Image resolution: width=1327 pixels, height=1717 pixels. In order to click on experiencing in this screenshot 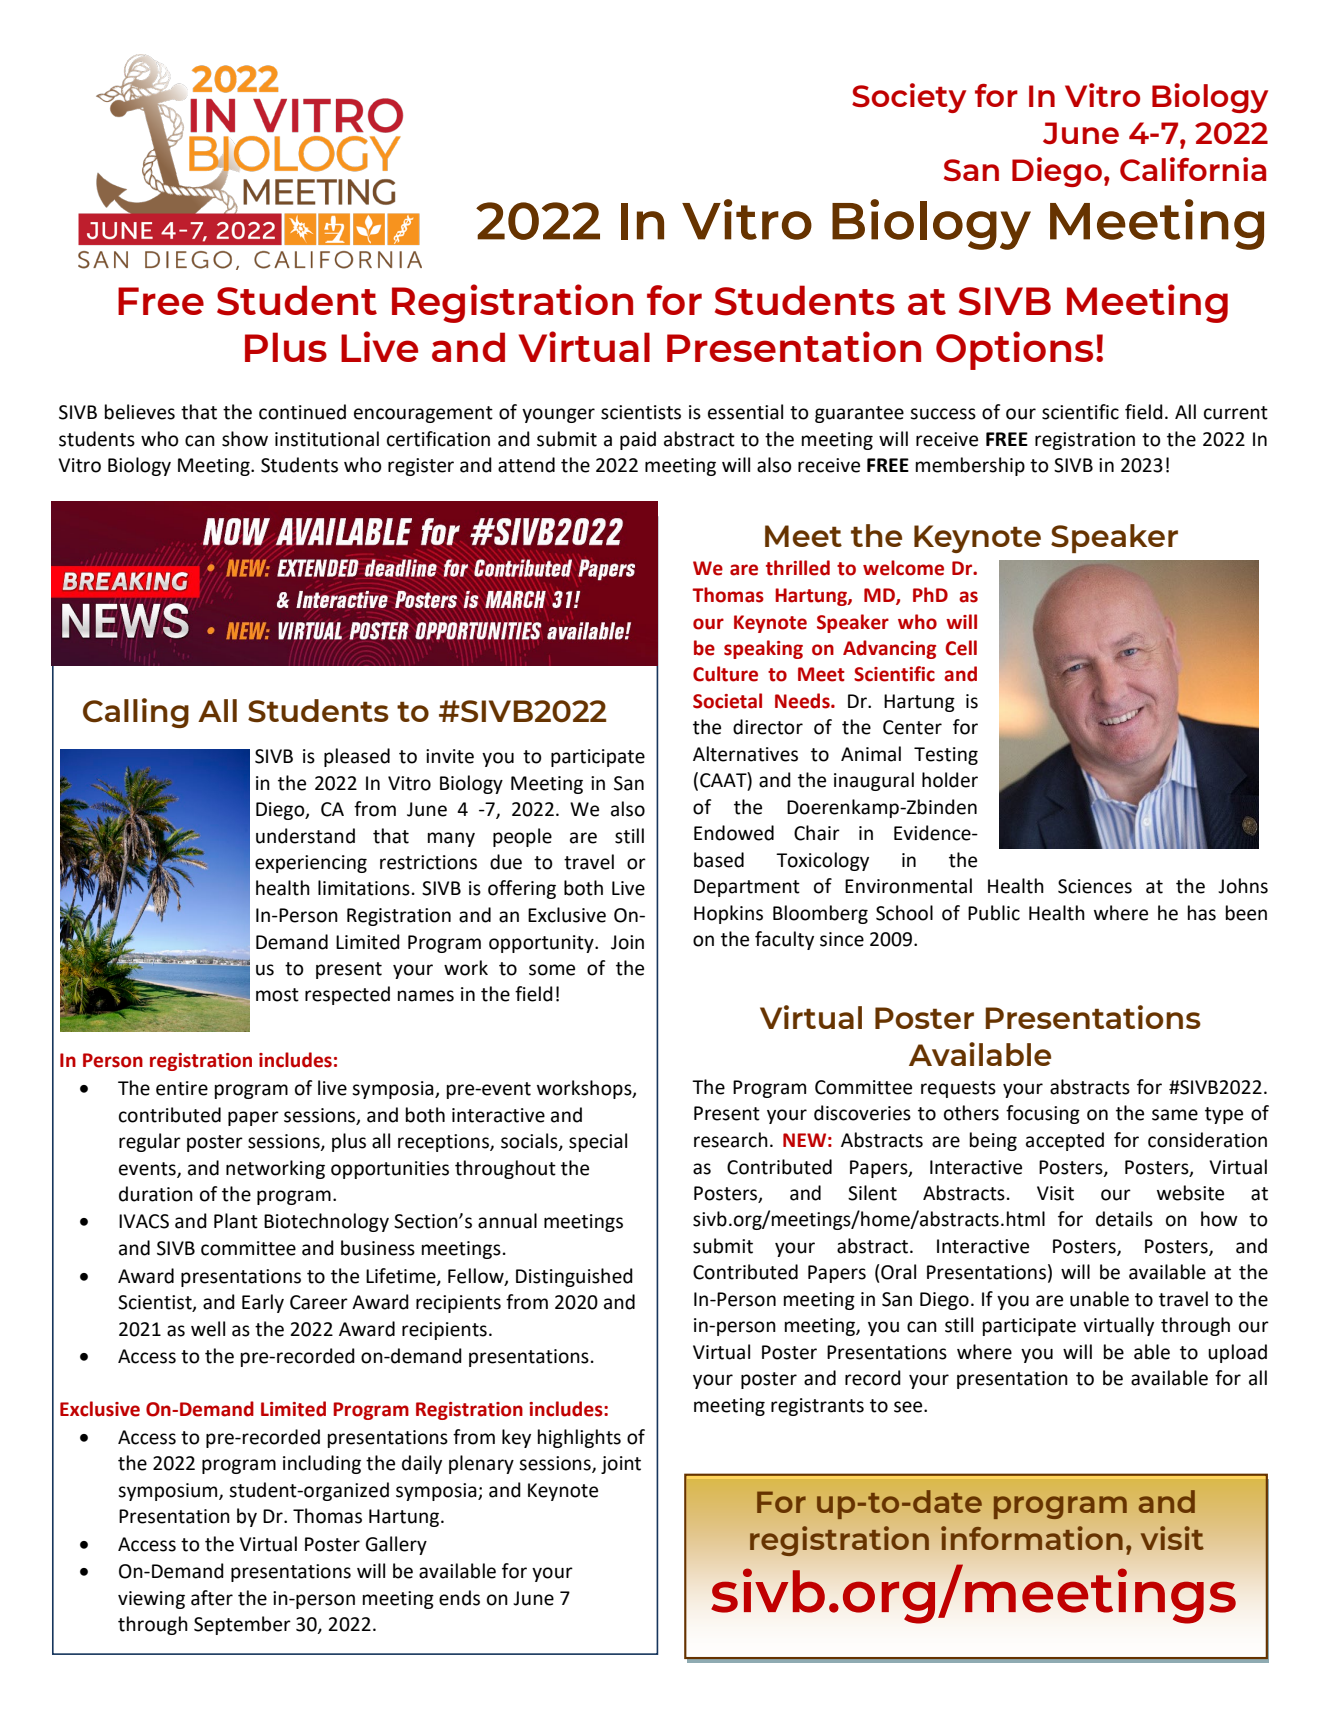, I will do `click(311, 864)`.
